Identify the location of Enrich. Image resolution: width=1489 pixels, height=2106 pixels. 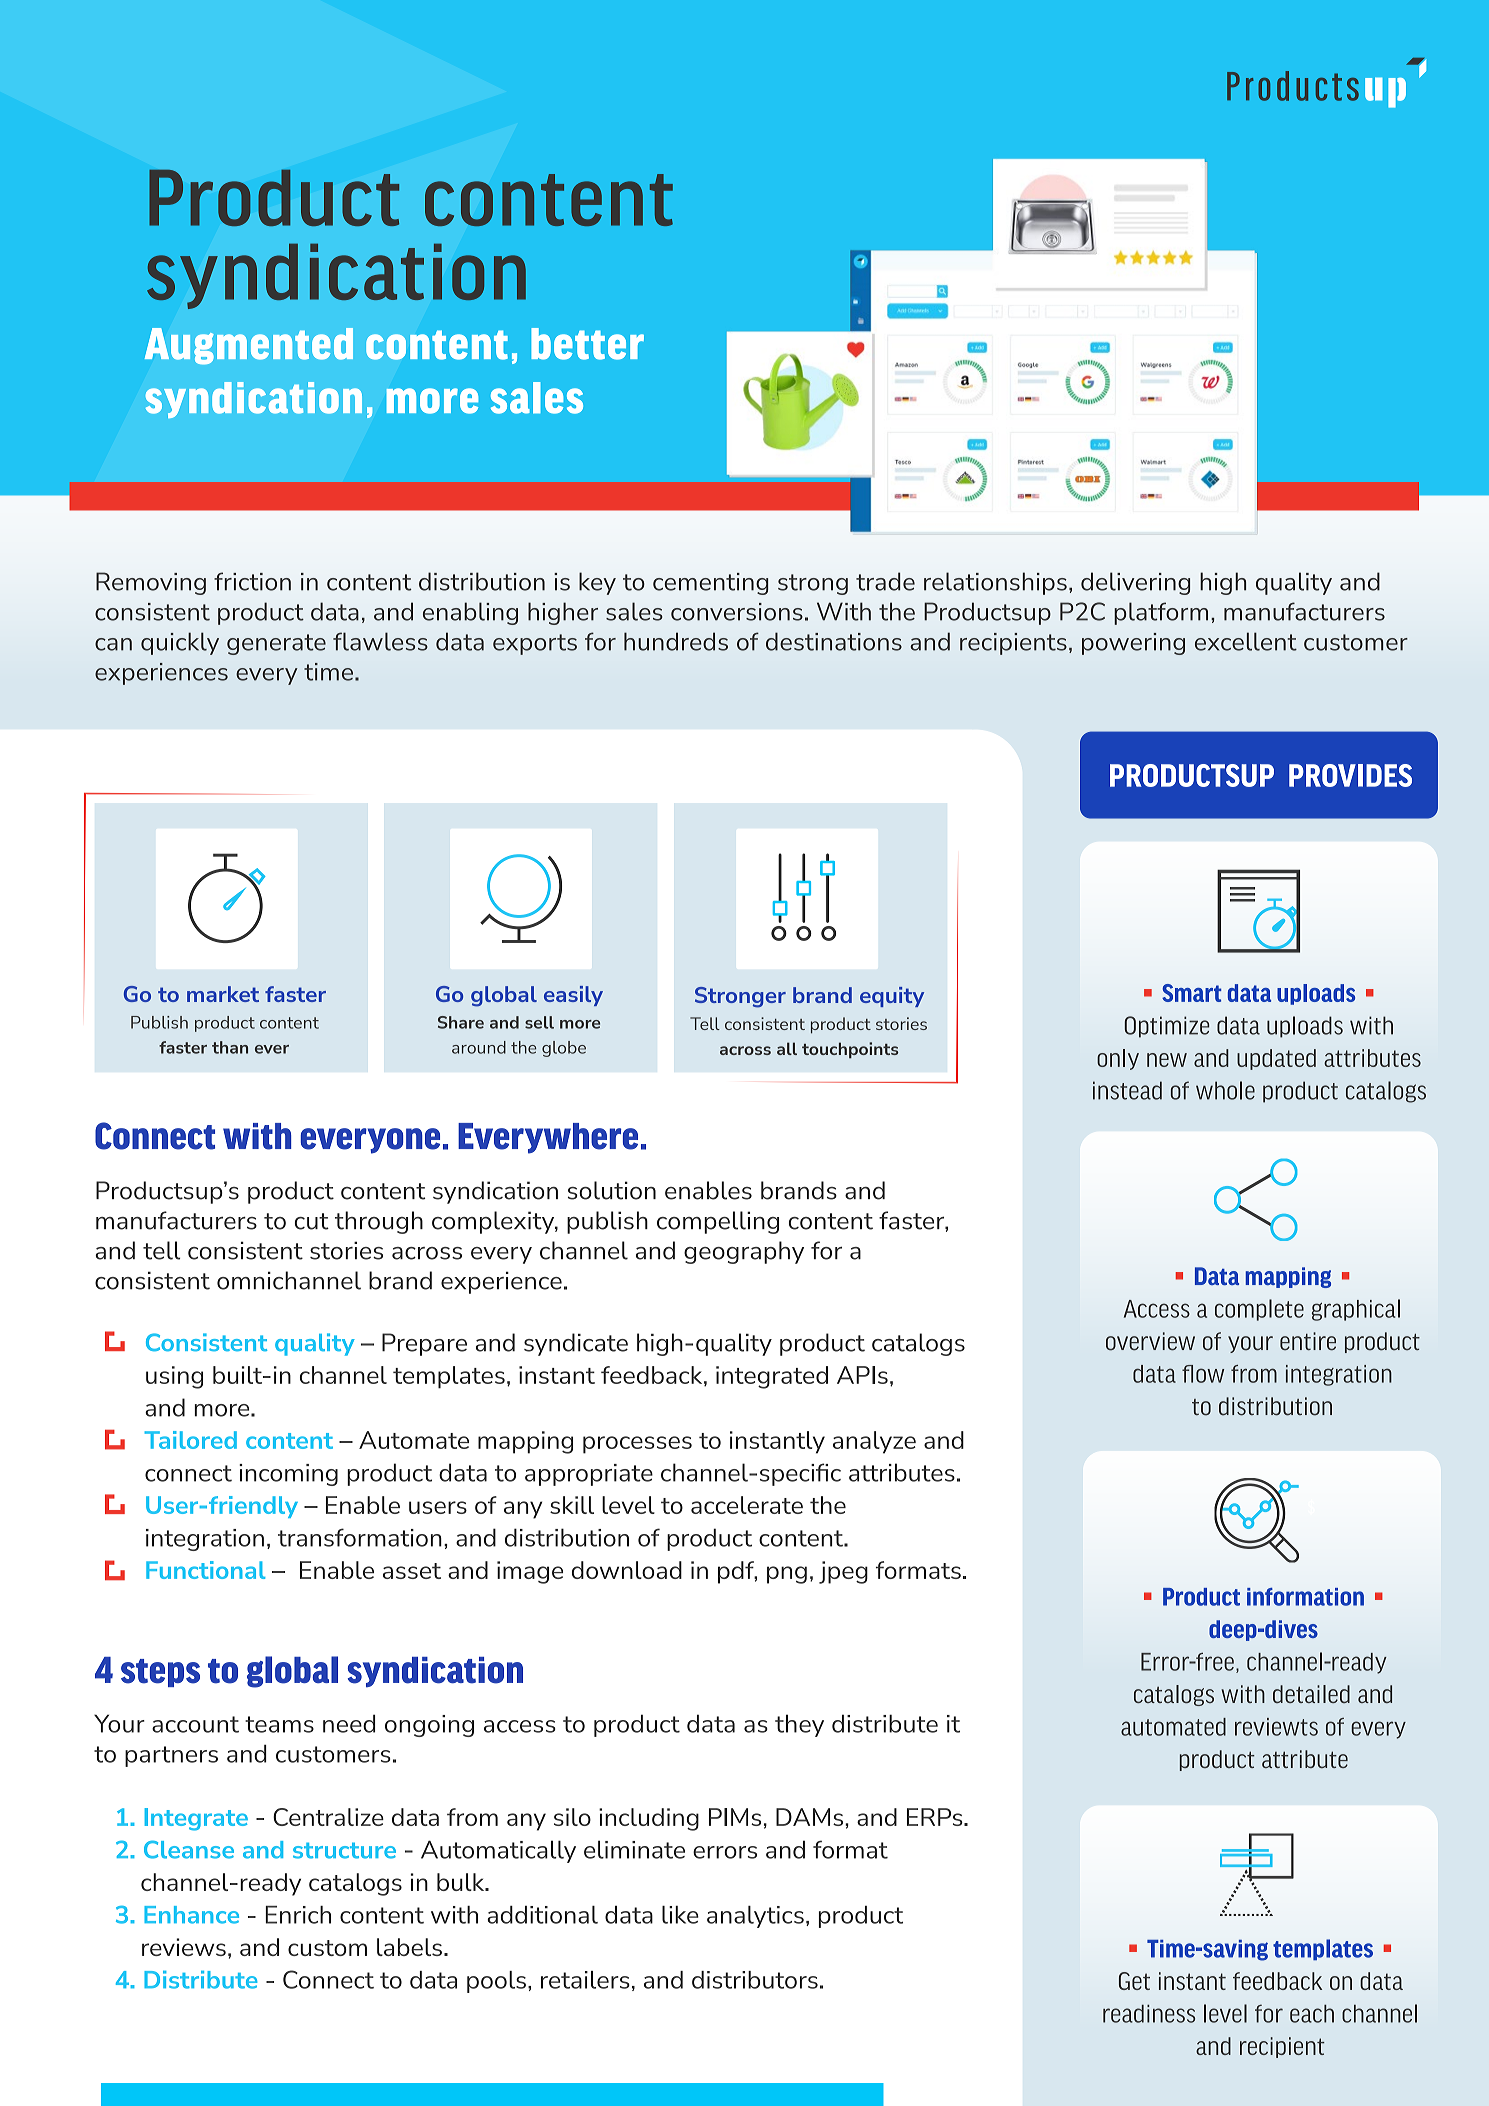
(298, 1915).
